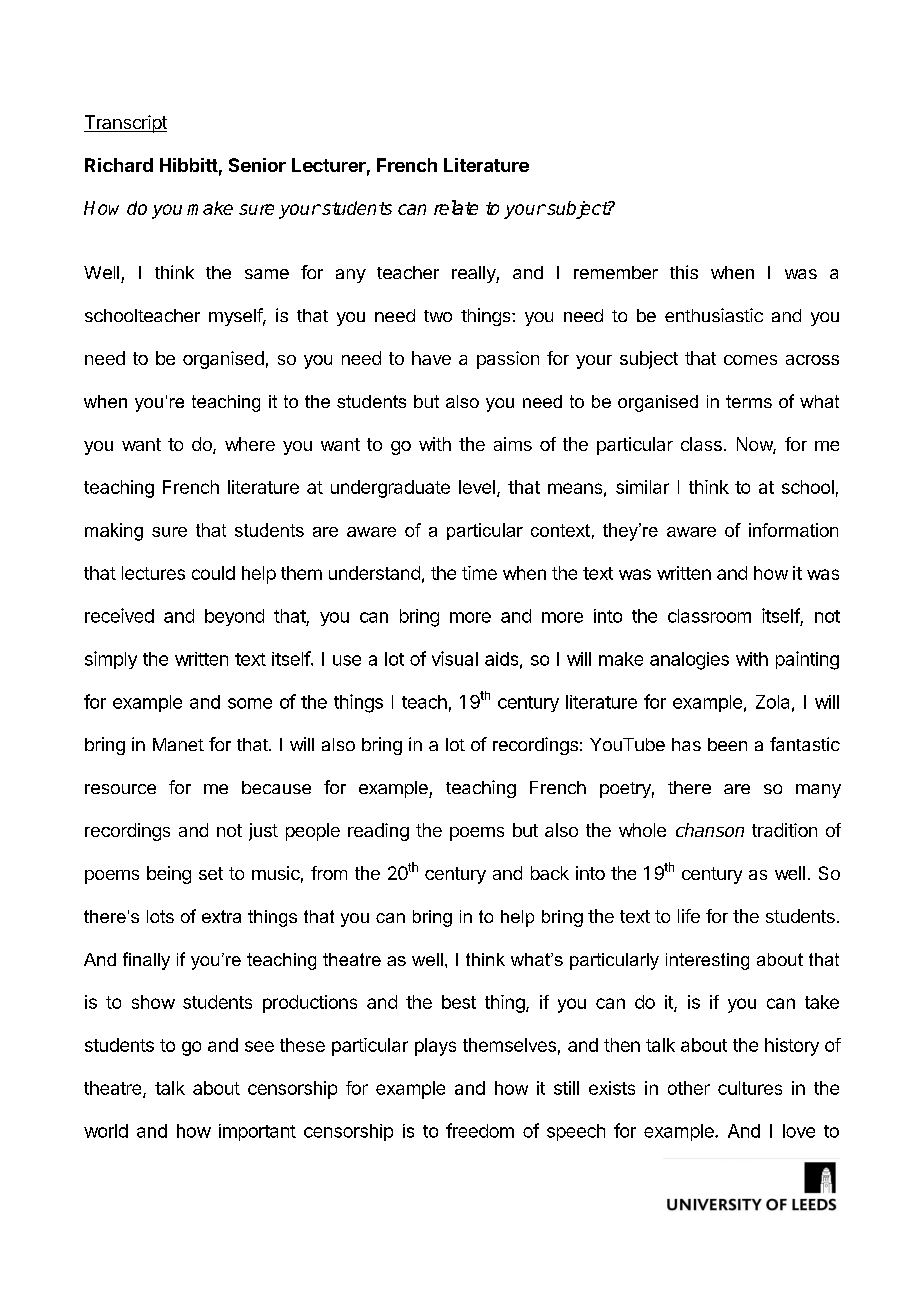 This screenshot has height=1309, width=924. What do you see at coordinates (257, 1132) in the screenshot?
I see `important` at bounding box center [257, 1132].
